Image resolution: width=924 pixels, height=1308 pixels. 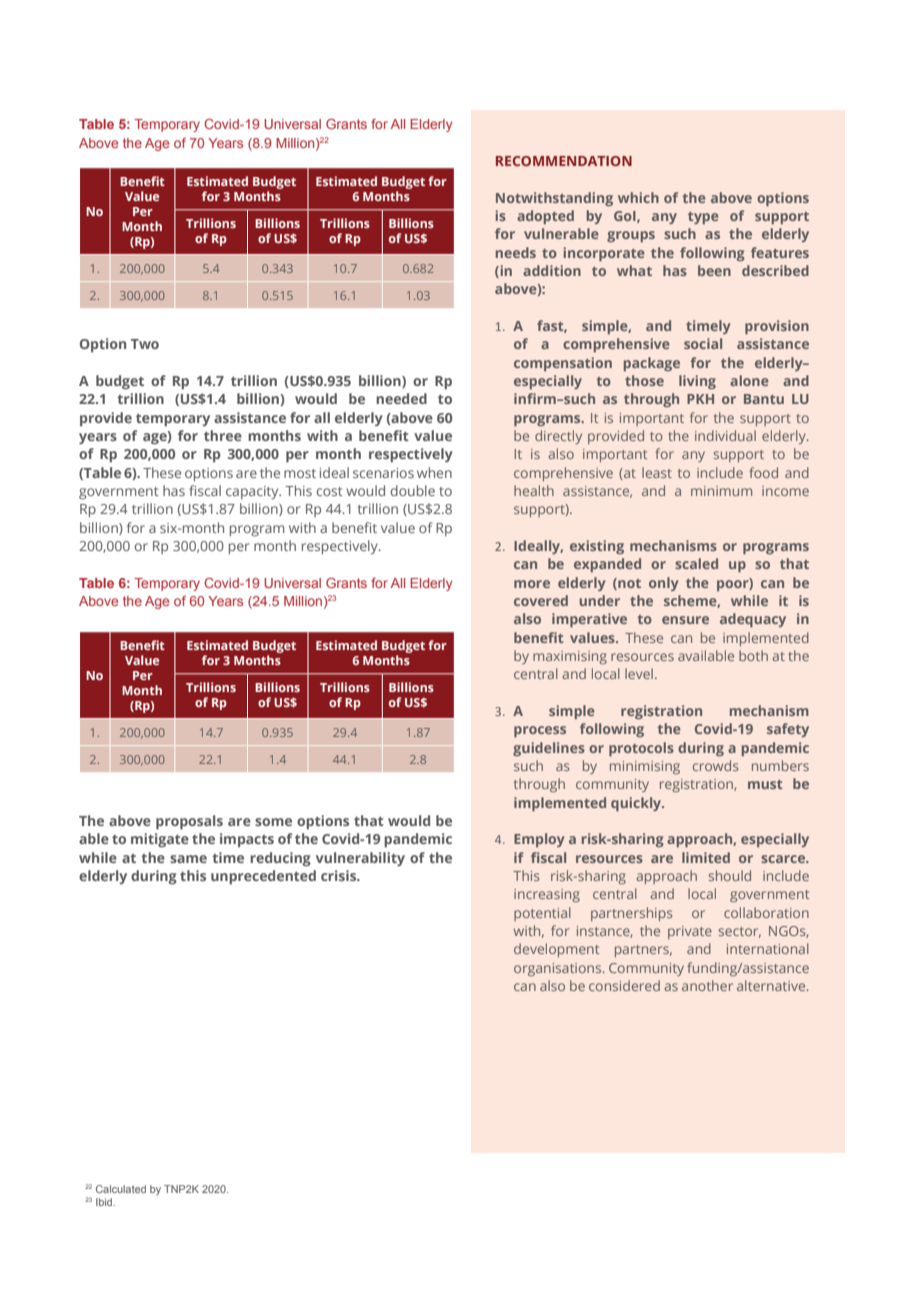 I want to click on Two, so click(x=145, y=344).
